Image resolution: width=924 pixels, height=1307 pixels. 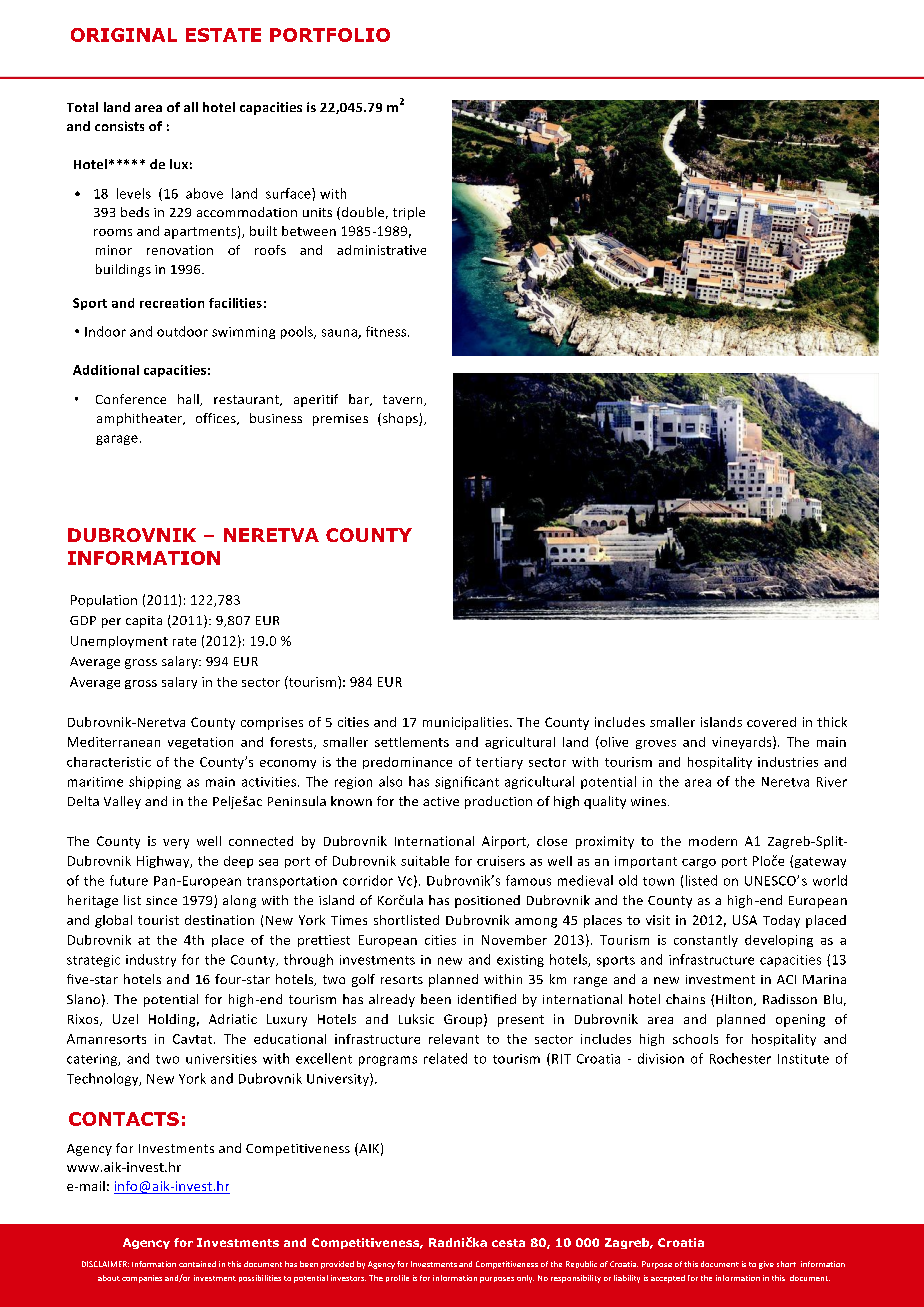 I want to click on fitness, so click(x=387, y=331).
